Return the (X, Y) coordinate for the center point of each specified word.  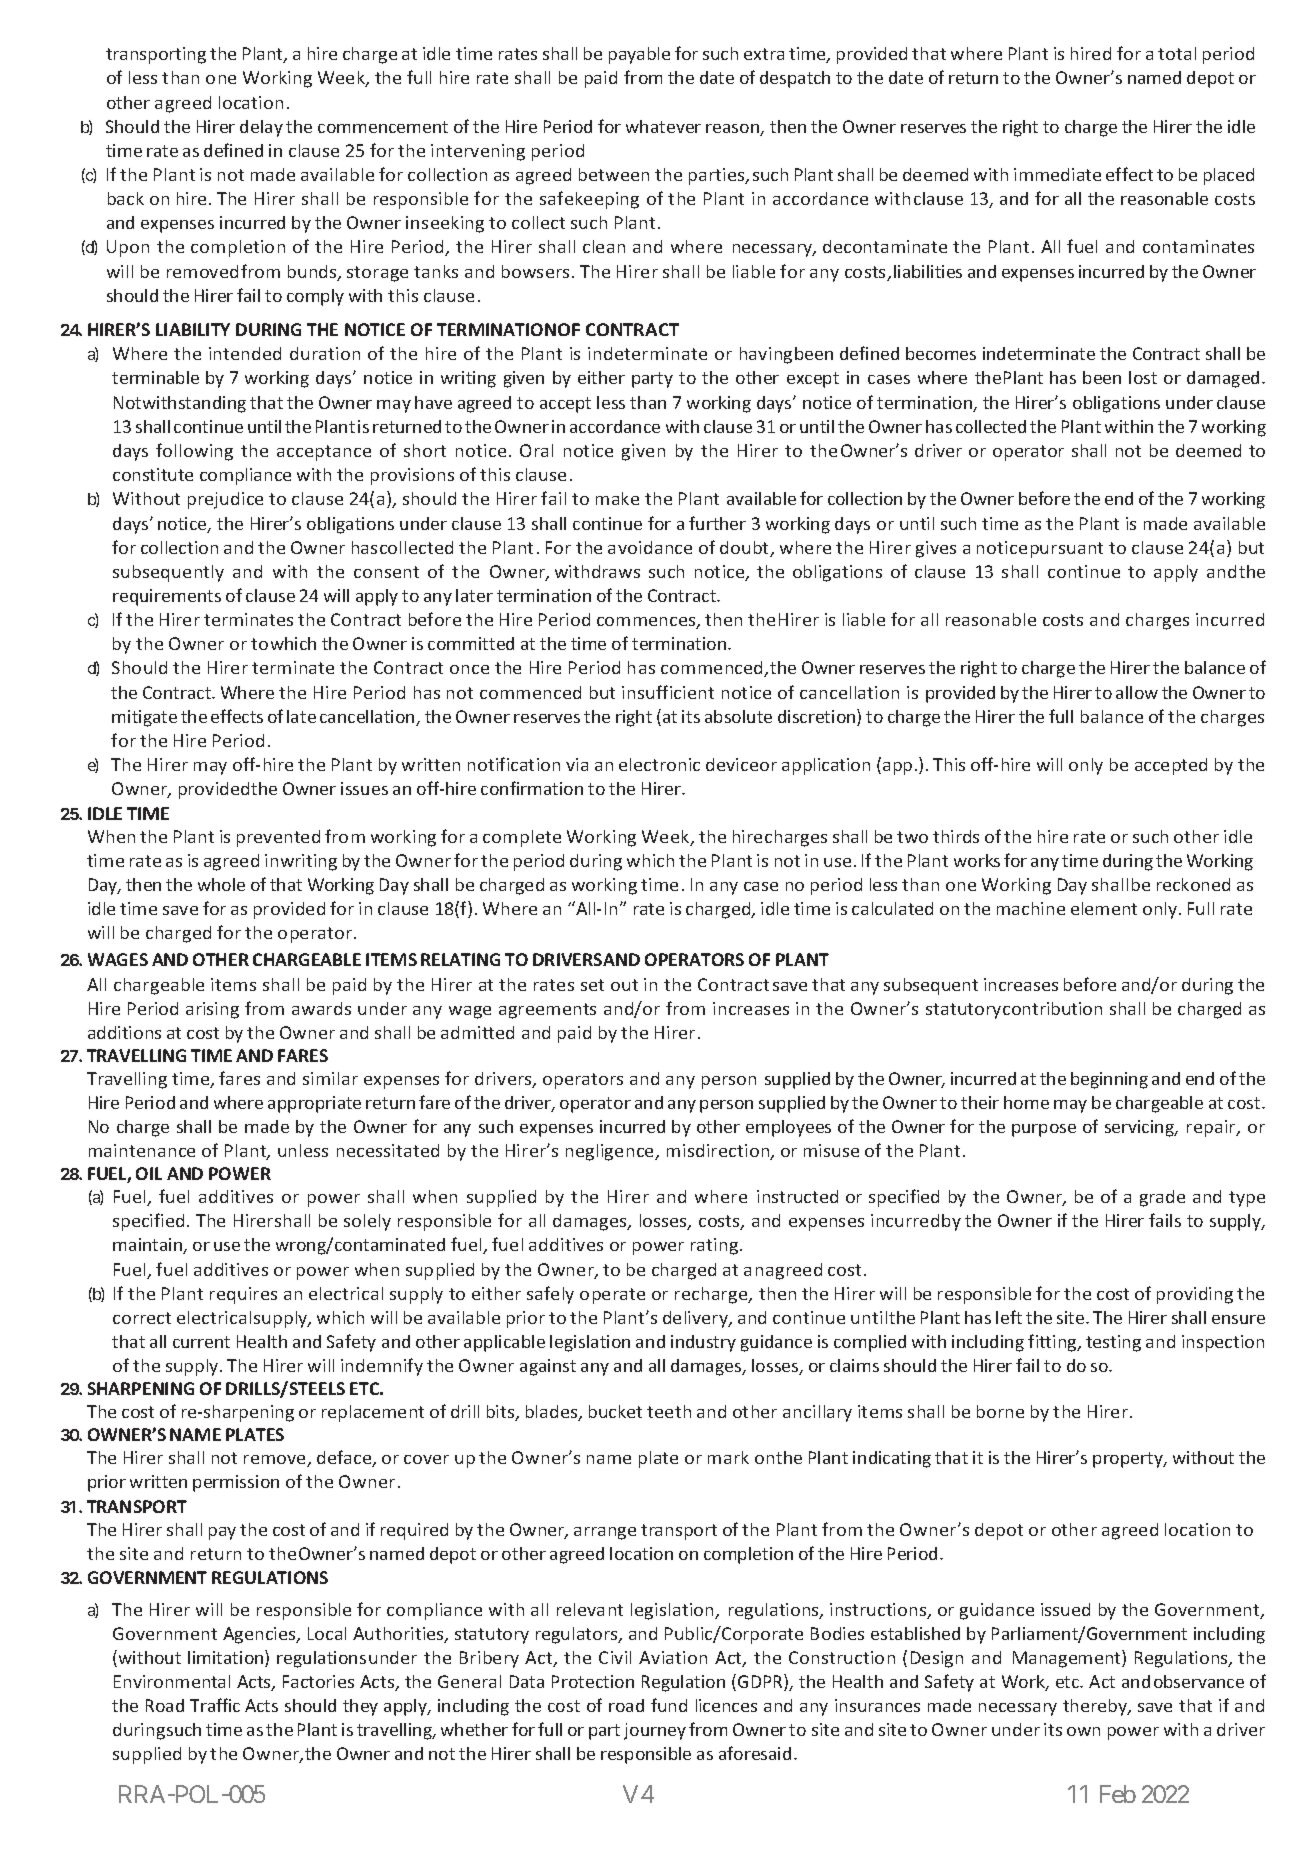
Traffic (215, 1705)
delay (261, 128)
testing (1113, 1343)
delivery (696, 1319)
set (592, 985)
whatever (663, 126)
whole (221, 884)
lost (1143, 377)
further (717, 523)
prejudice (225, 500)
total (1177, 53)
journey (655, 1731)
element (1104, 908)
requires (243, 1295)
